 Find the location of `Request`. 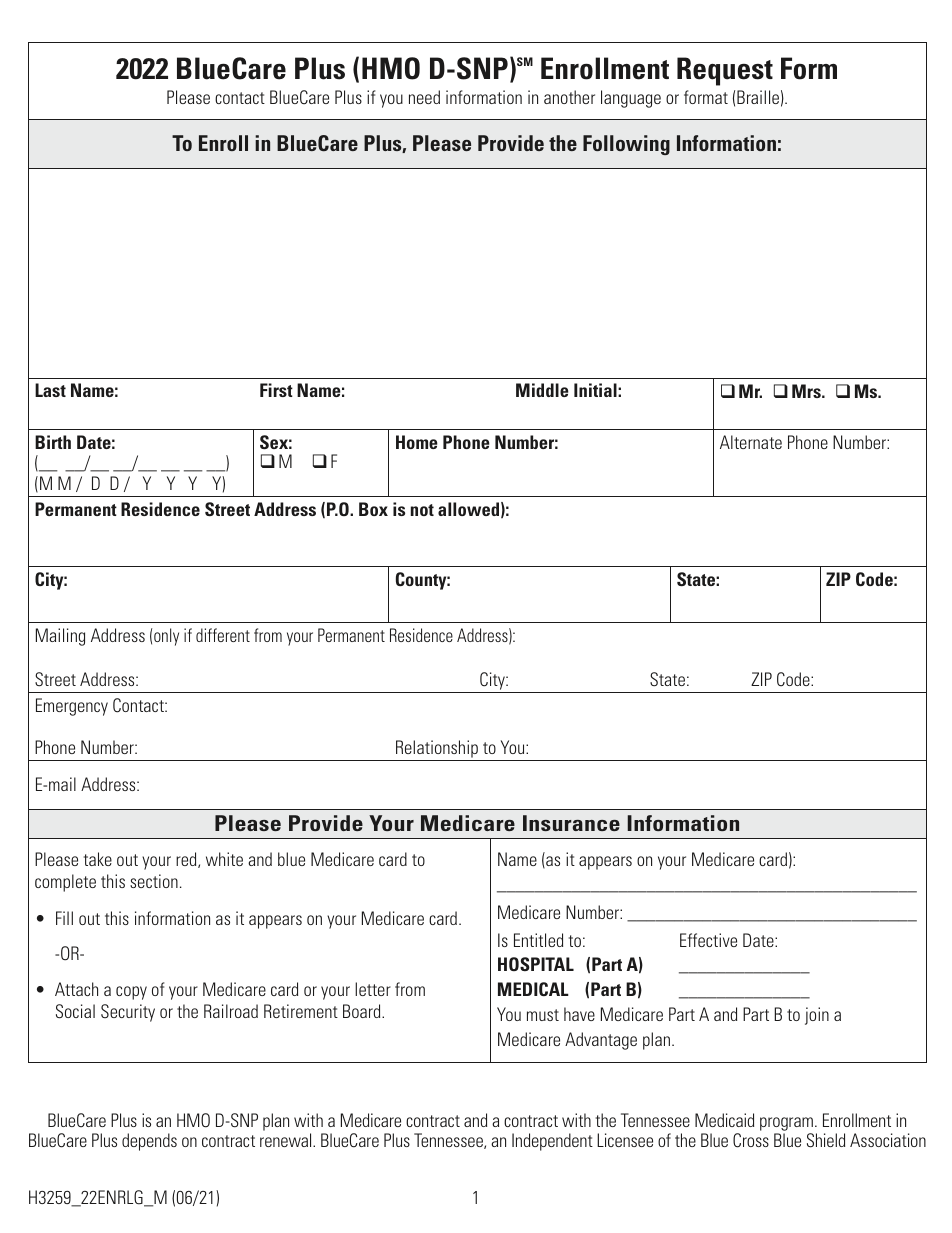

Request is located at coordinates (725, 71).
